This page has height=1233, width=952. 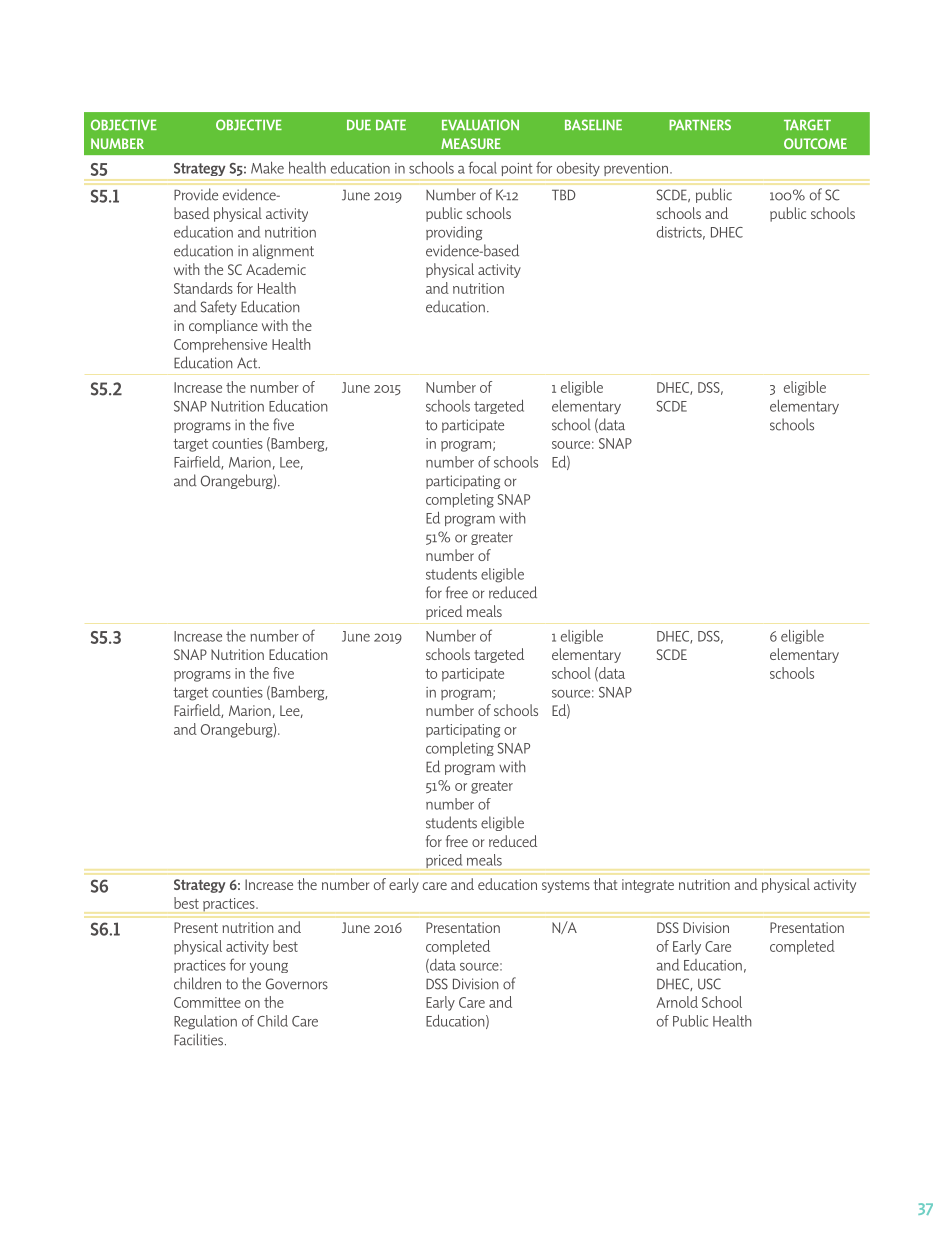 I want to click on Arnold, so click(x=677, y=1002).
